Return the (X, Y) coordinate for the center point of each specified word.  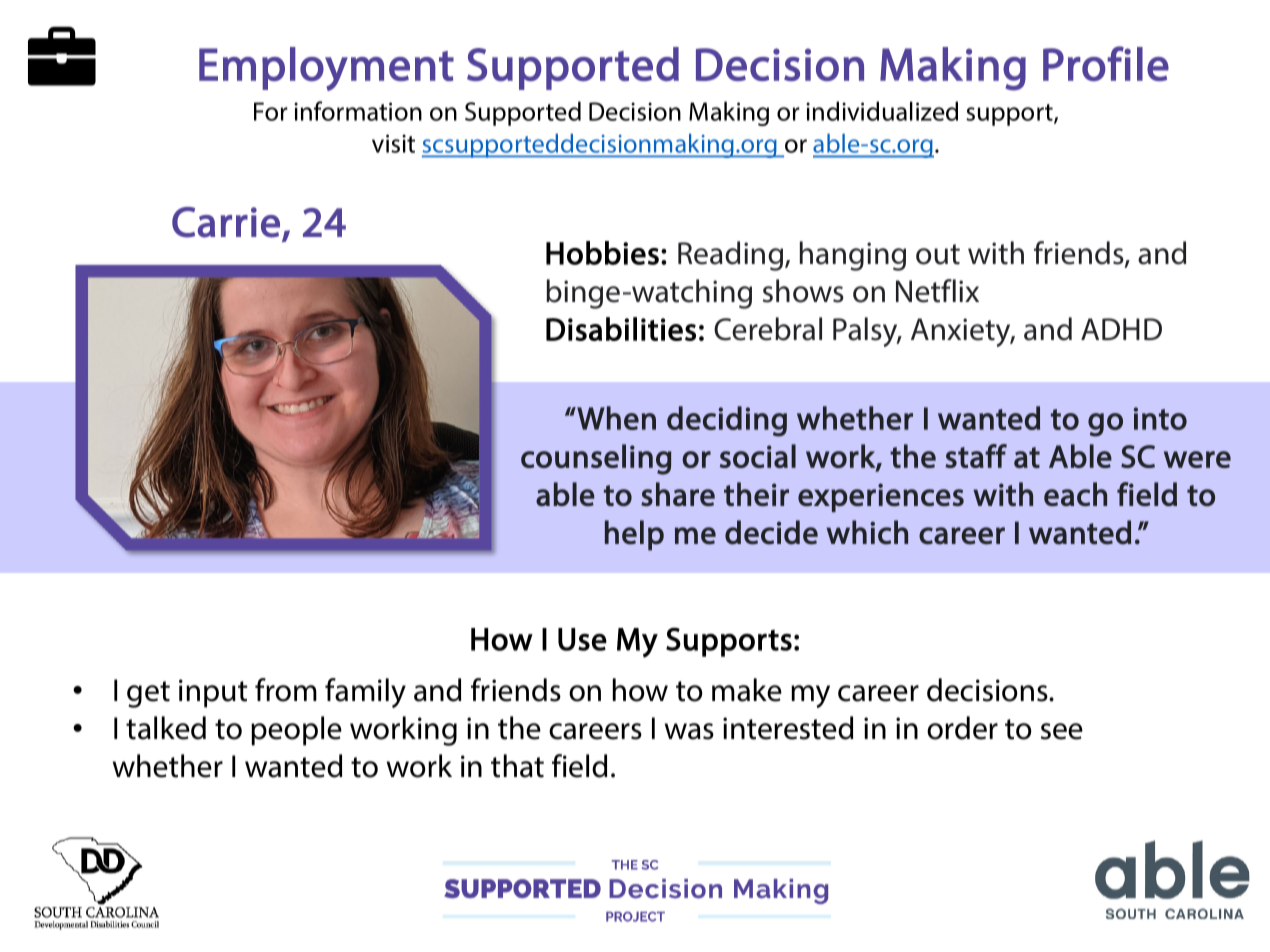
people (296, 731)
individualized (882, 111)
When (615, 418)
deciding (727, 421)
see (1062, 731)
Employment (326, 69)
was (689, 731)
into (1160, 418)
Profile (1106, 64)
